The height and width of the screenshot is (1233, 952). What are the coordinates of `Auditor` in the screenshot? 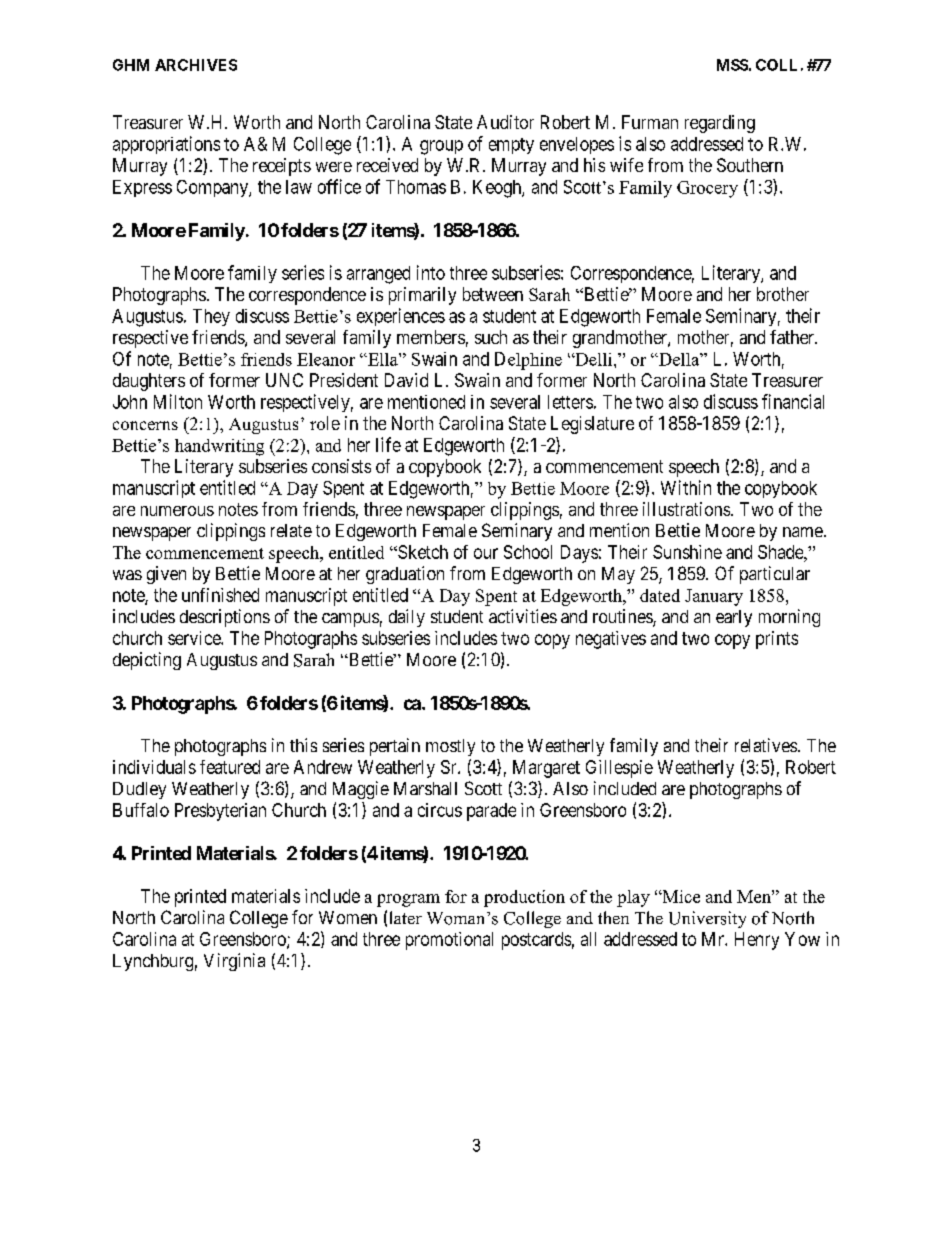 It's located at (505, 122).
